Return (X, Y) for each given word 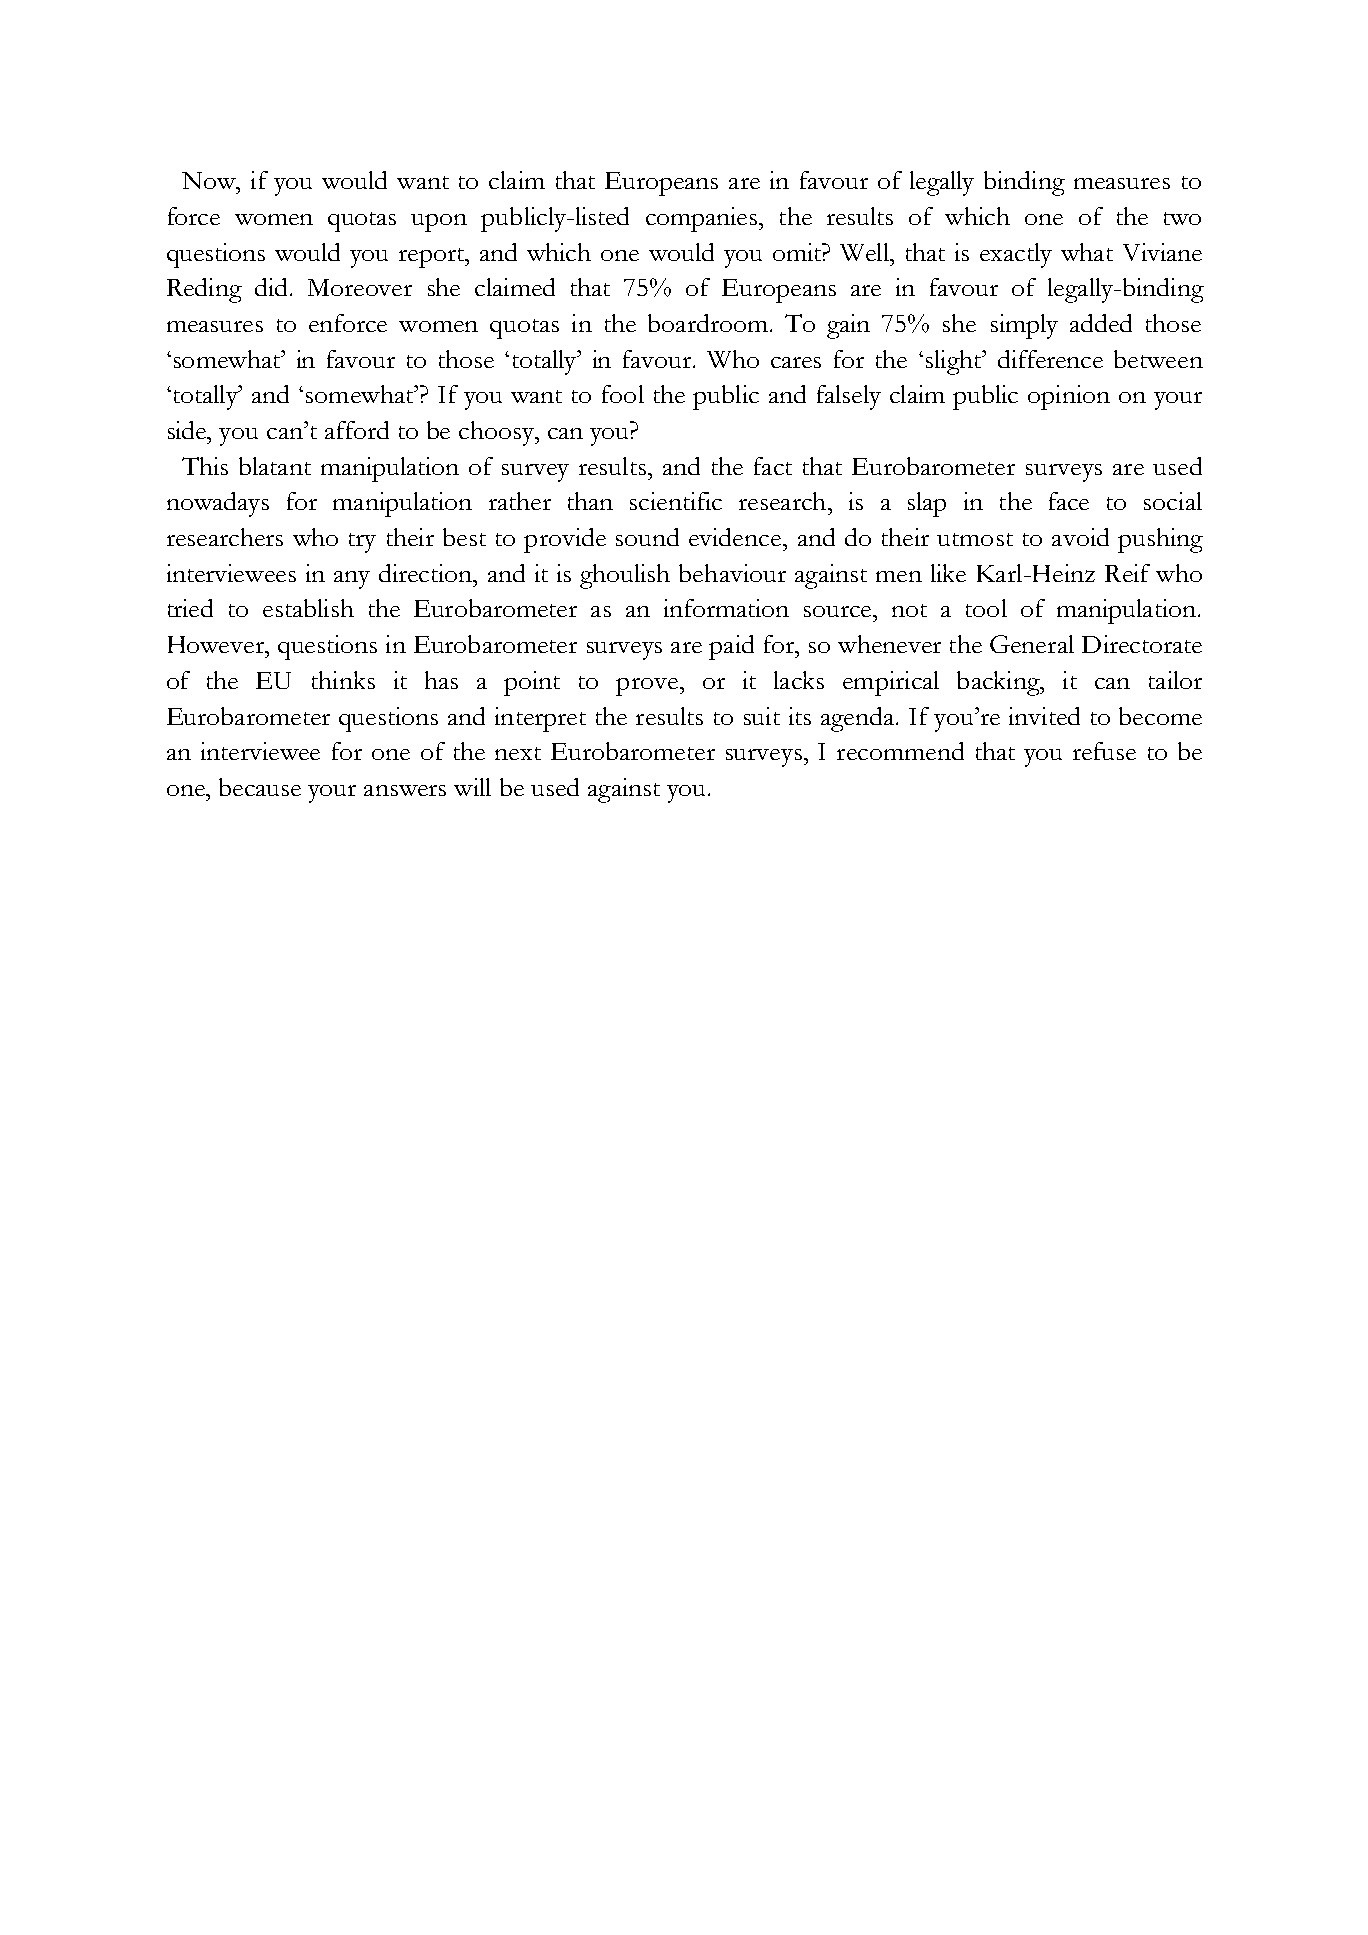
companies (703, 219)
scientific (676, 501)
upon (439, 223)
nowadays (218, 504)
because (260, 787)
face (1069, 501)
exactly (1016, 255)
